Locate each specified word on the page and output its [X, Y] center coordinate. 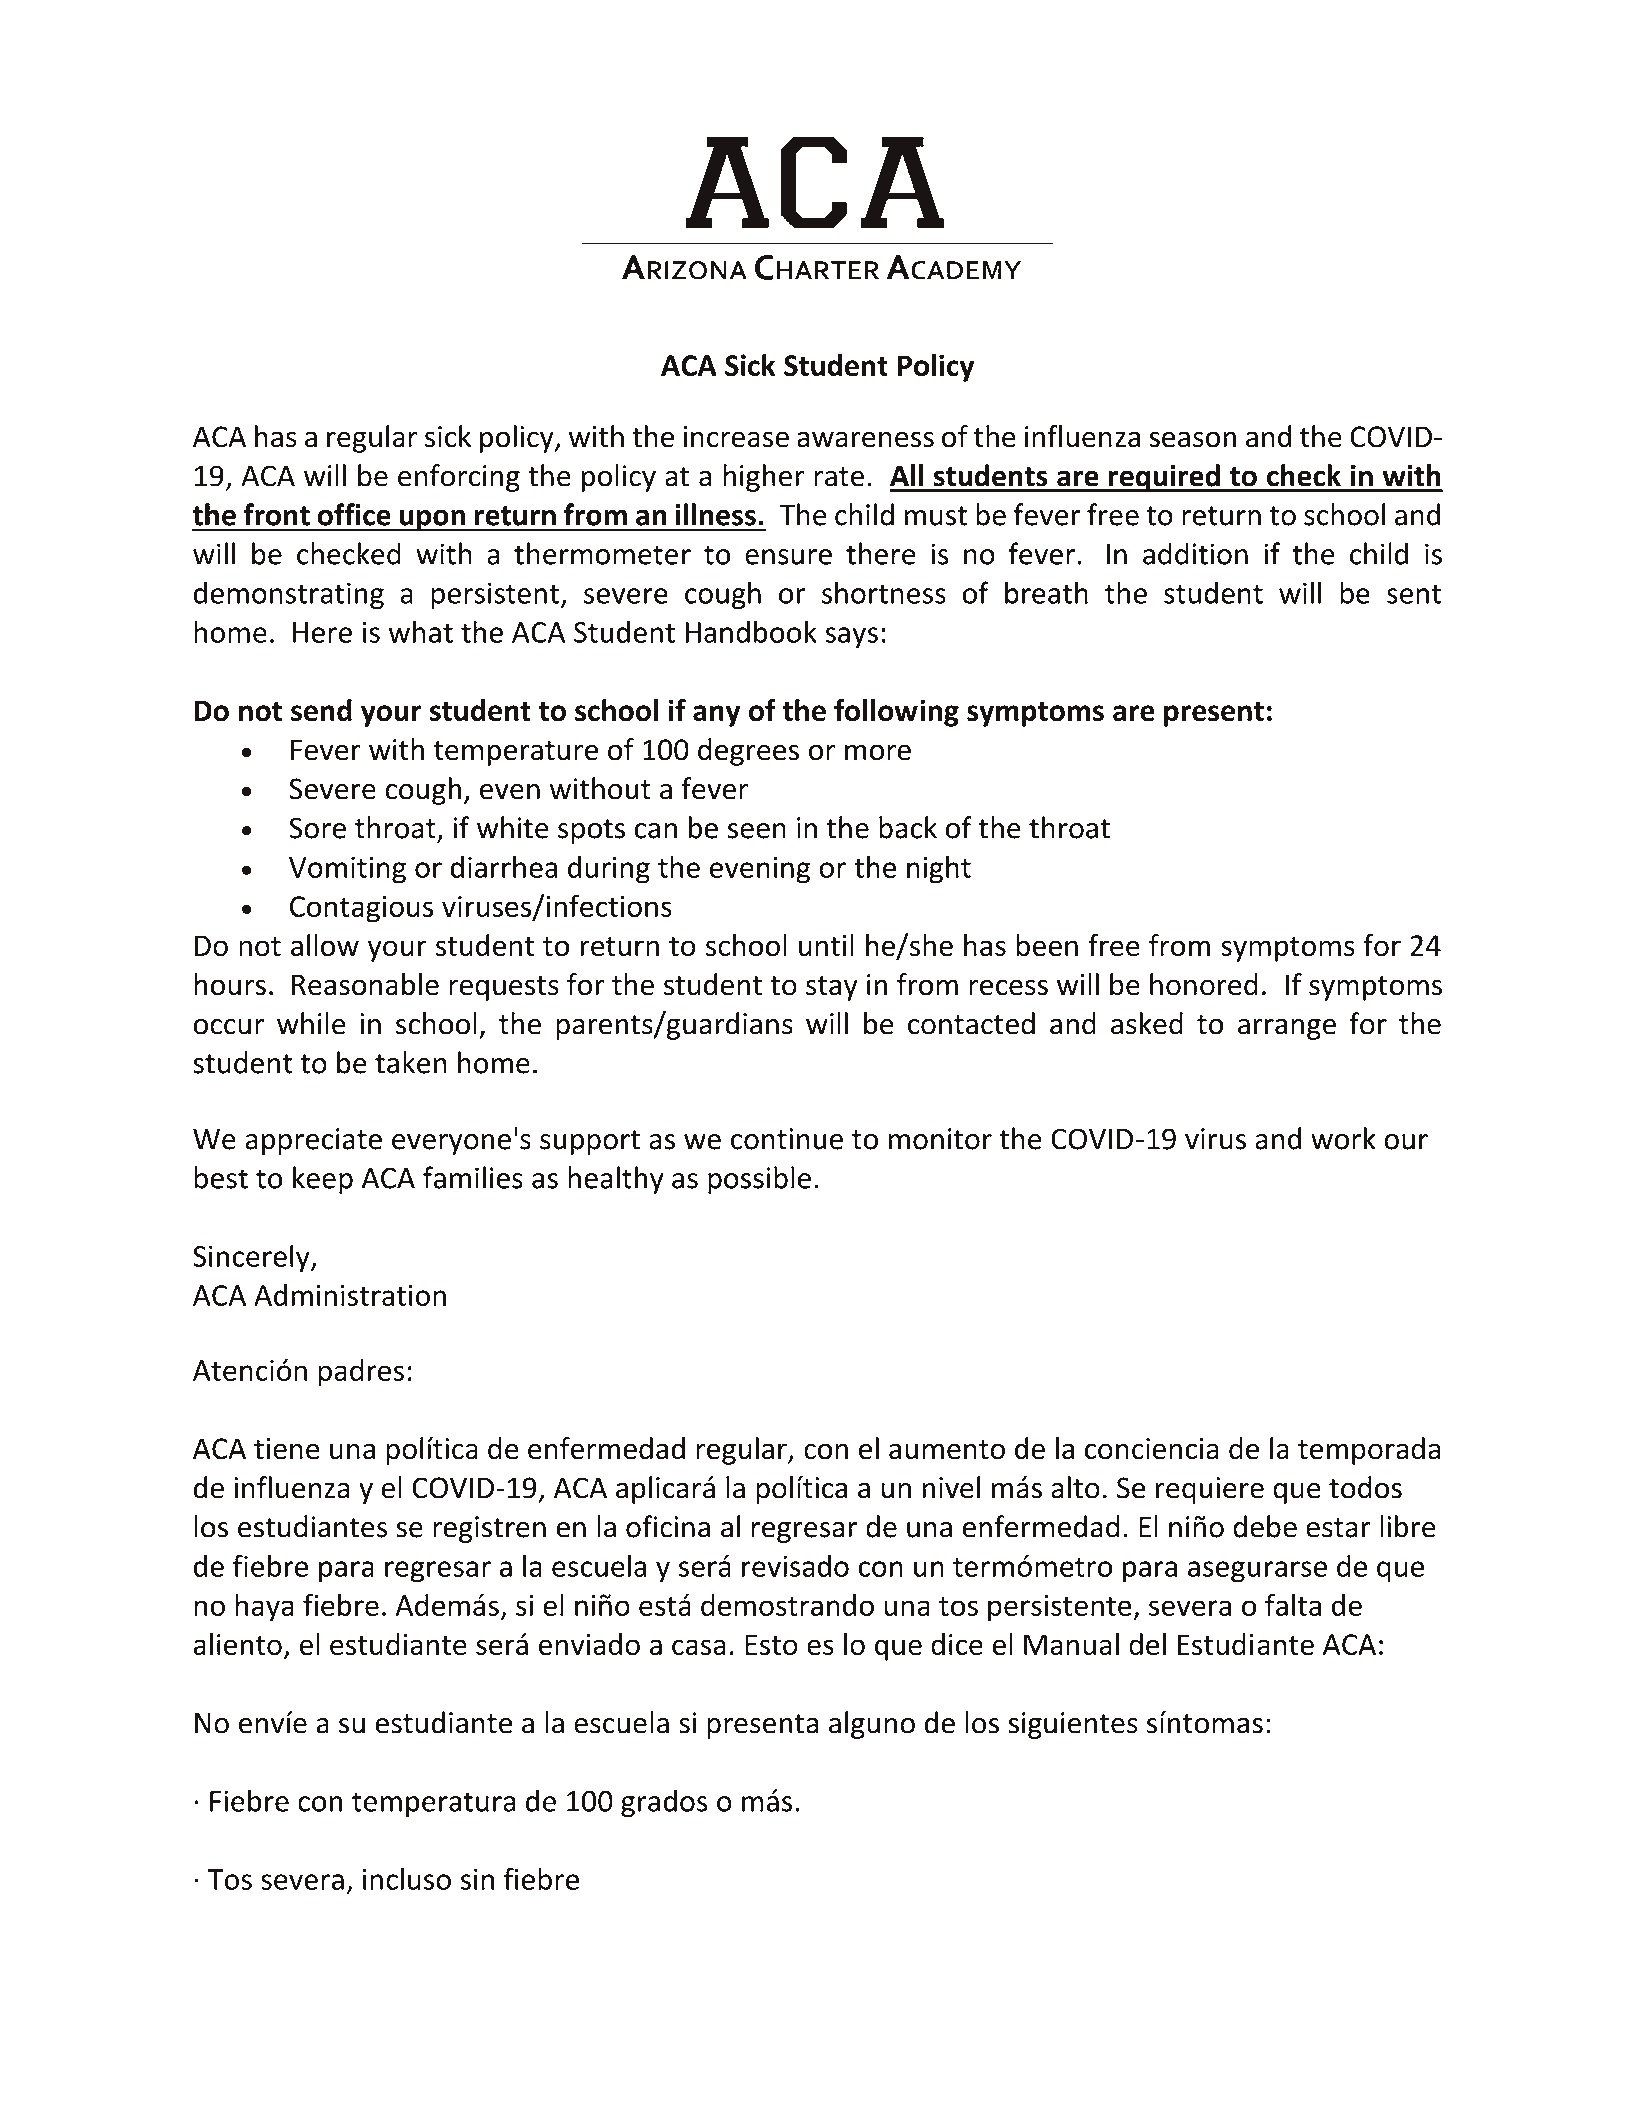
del [1147, 1644]
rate [839, 477]
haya [264, 1608]
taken [411, 1062]
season [1192, 439]
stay [832, 988]
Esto [771, 1644]
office [354, 514]
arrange [1287, 1029]
